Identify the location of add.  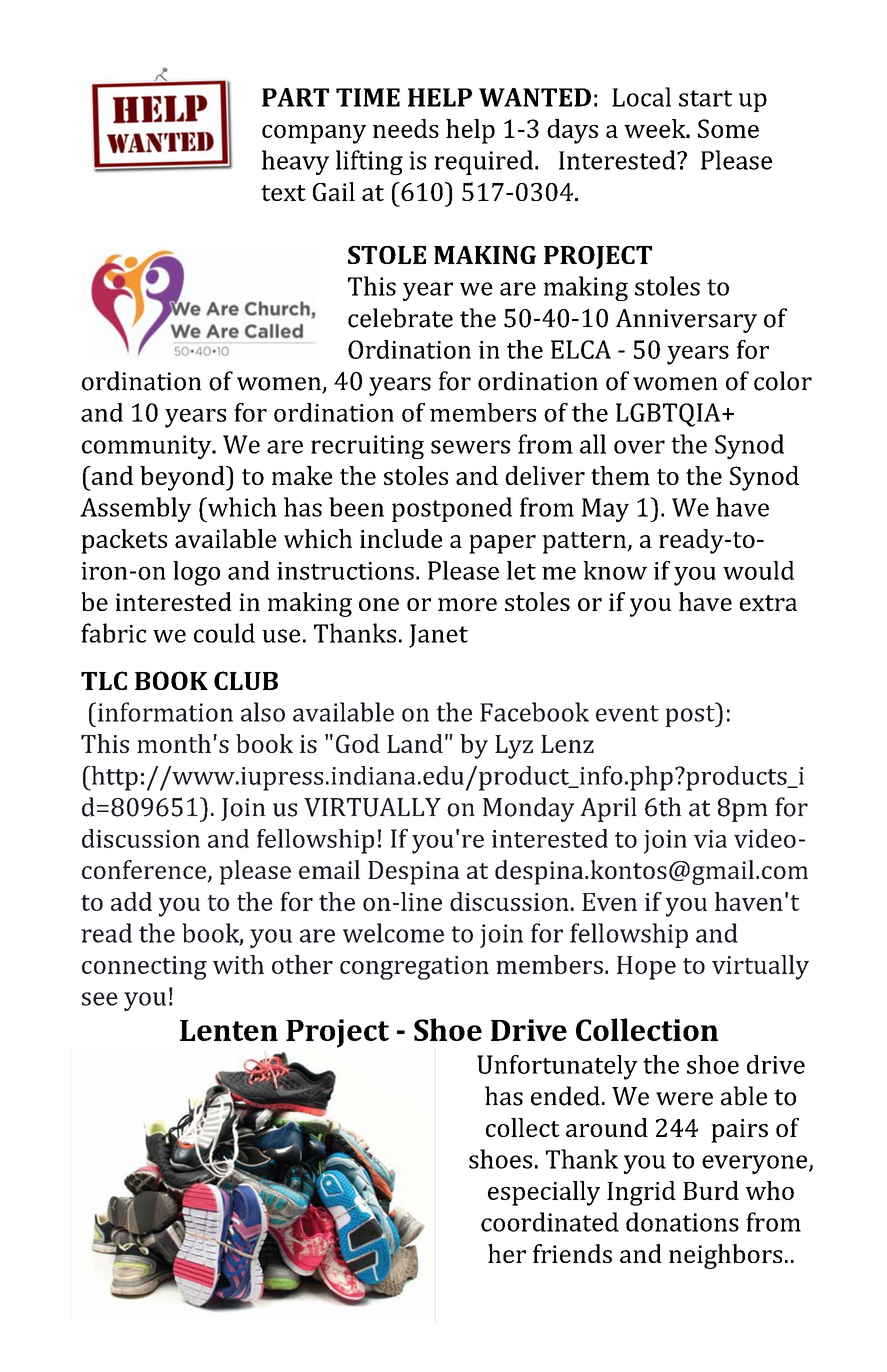
(131, 901).
